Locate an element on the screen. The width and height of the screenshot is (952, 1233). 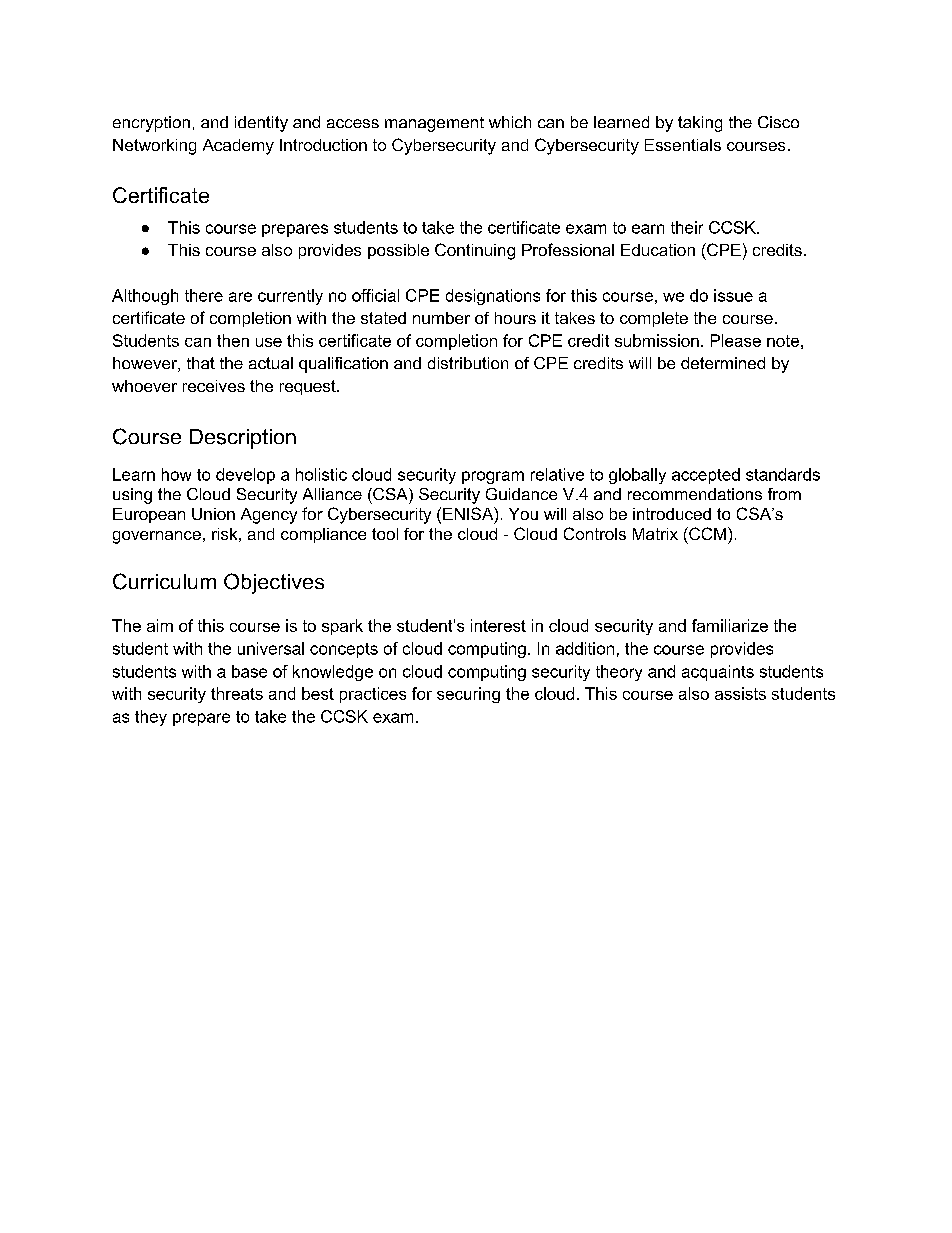
securing is located at coordinates (468, 695).
